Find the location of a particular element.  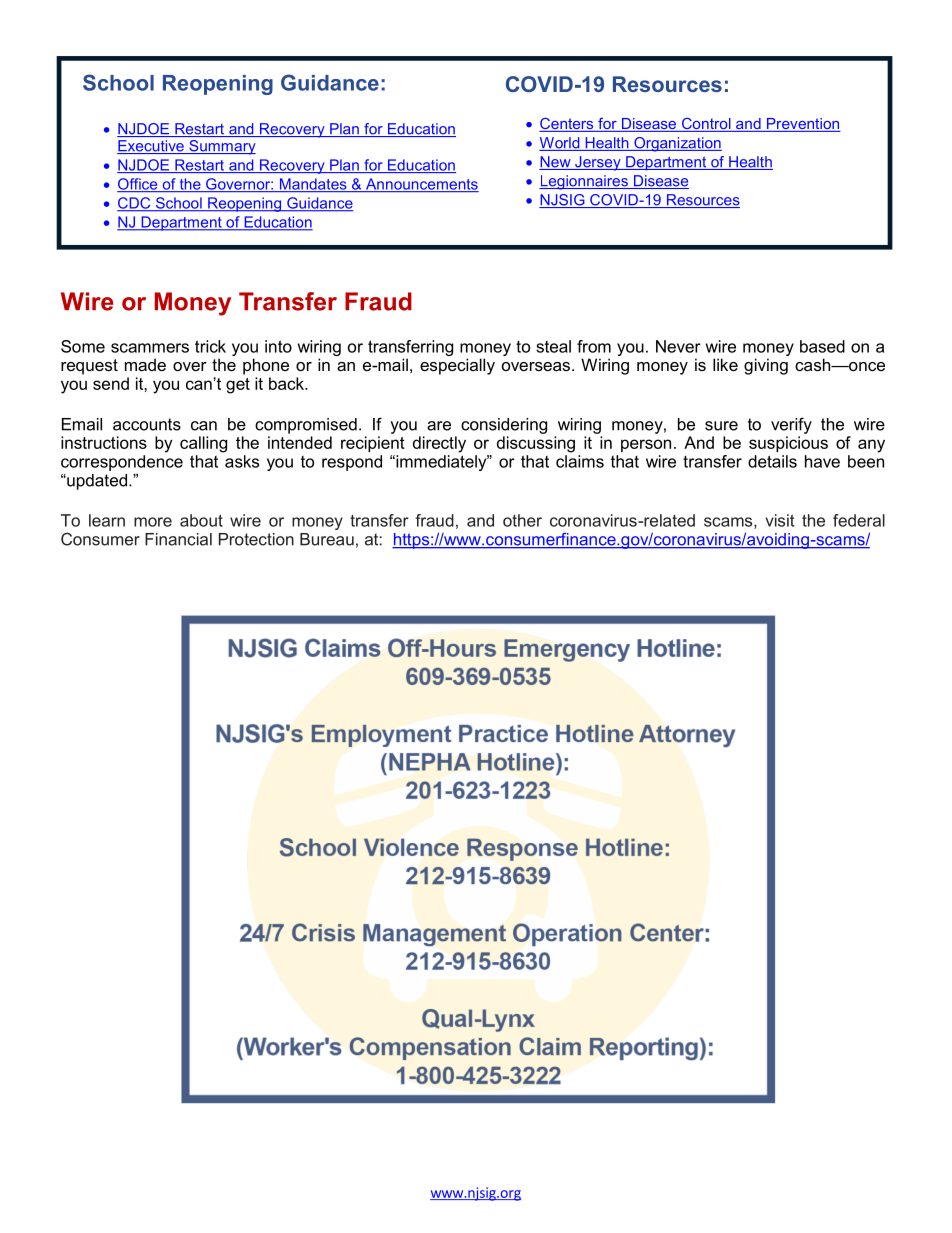

Legionnaires is located at coordinates (584, 182).
